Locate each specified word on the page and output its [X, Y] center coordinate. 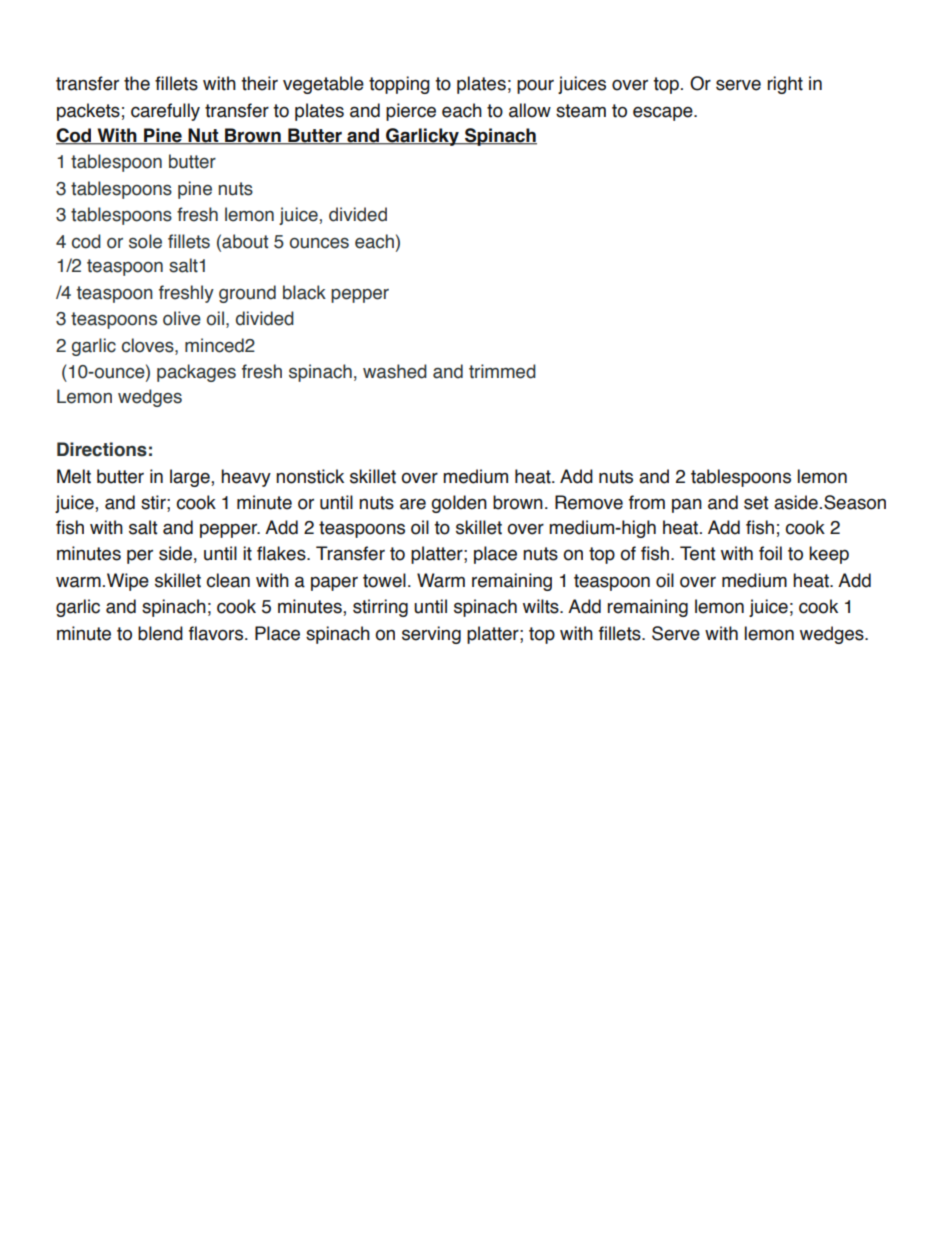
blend [160, 633]
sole [145, 241]
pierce [411, 112]
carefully [165, 112]
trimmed [502, 371]
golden [459, 504]
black [304, 292]
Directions [102, 449]
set [756, 503]
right [785, 85]
